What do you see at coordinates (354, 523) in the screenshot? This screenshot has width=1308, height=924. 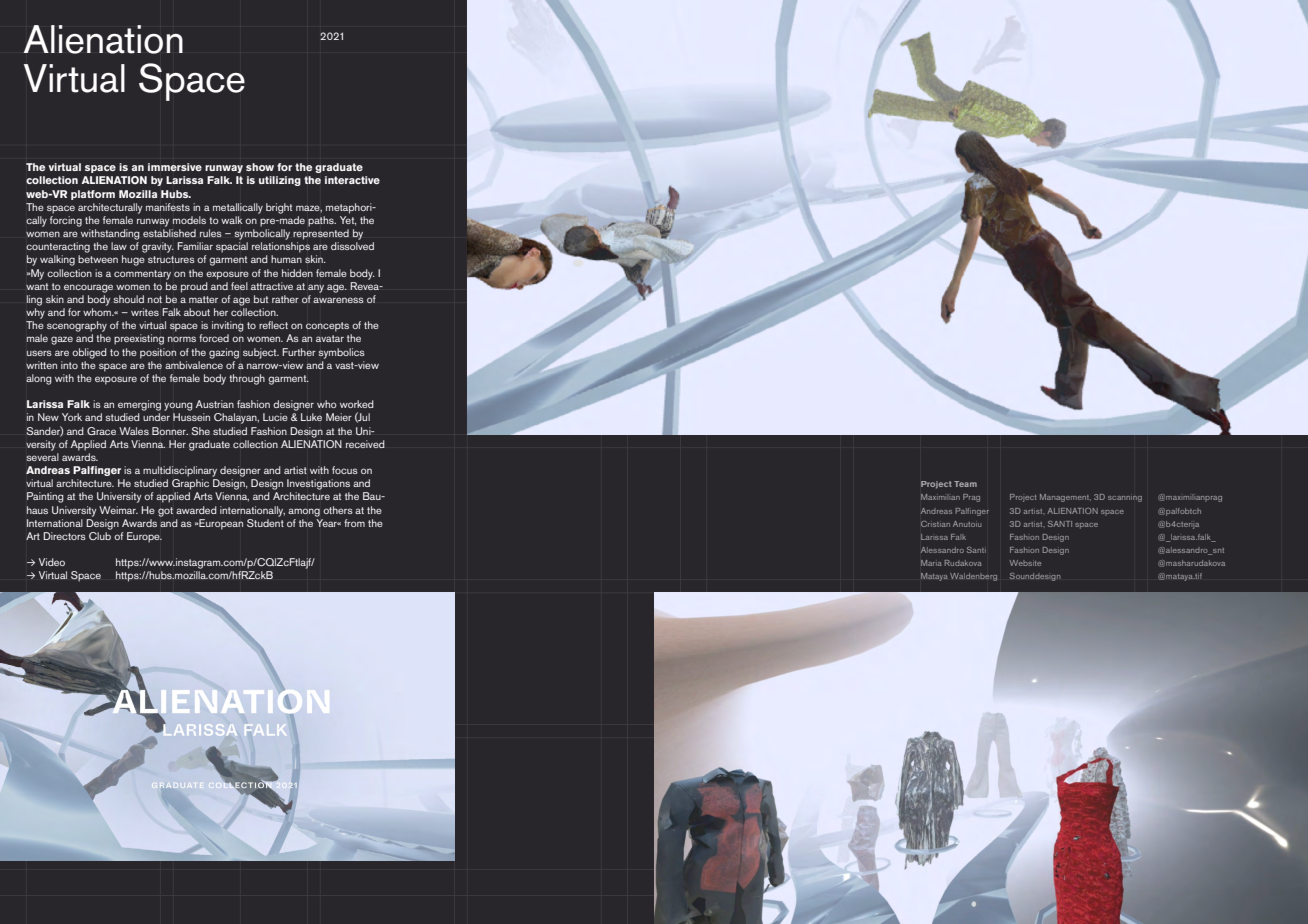 I see `from` at bounding box center [354, 523].
